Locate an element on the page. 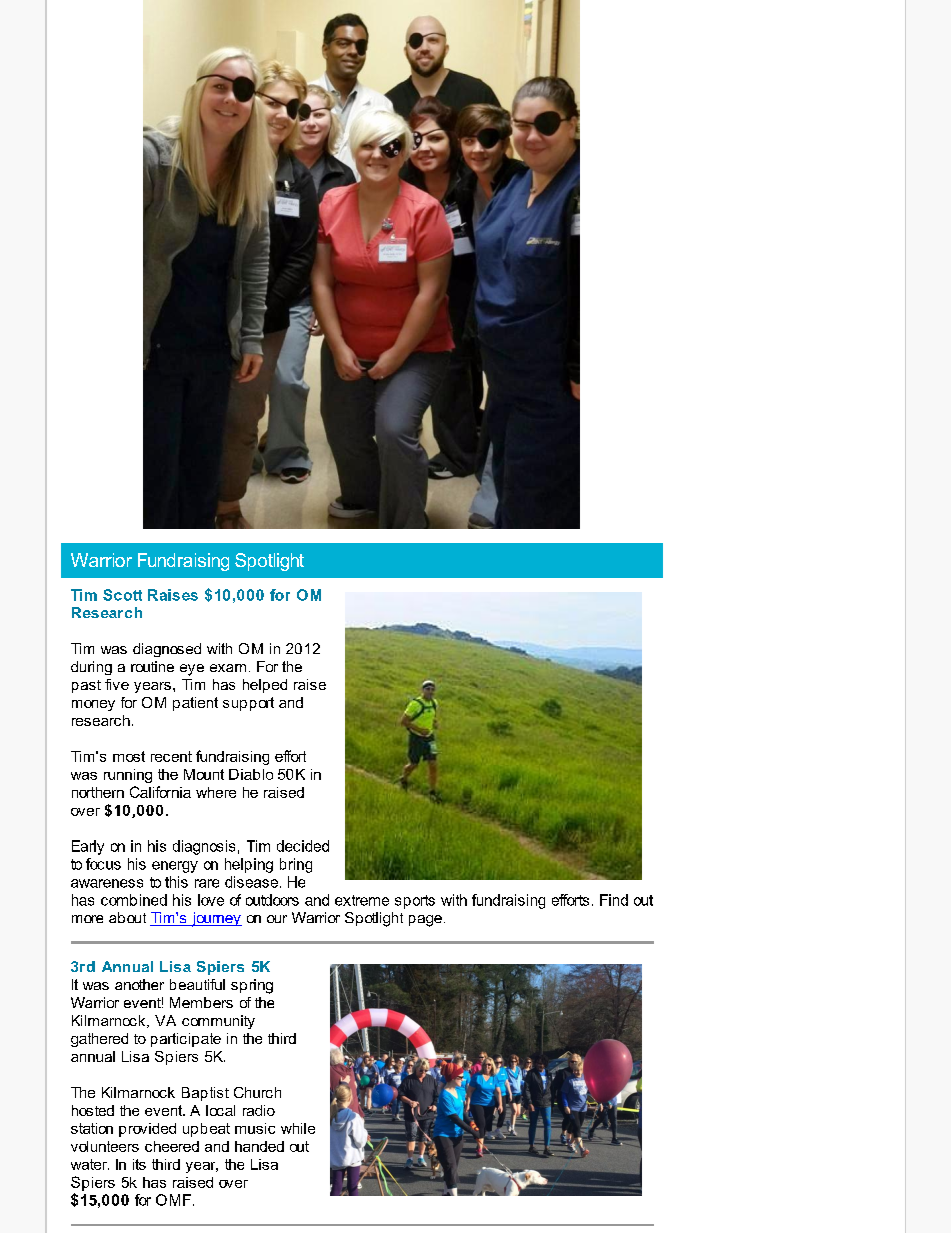 The image size is (952, 1233). sports is located at coordinates (415, 902).
